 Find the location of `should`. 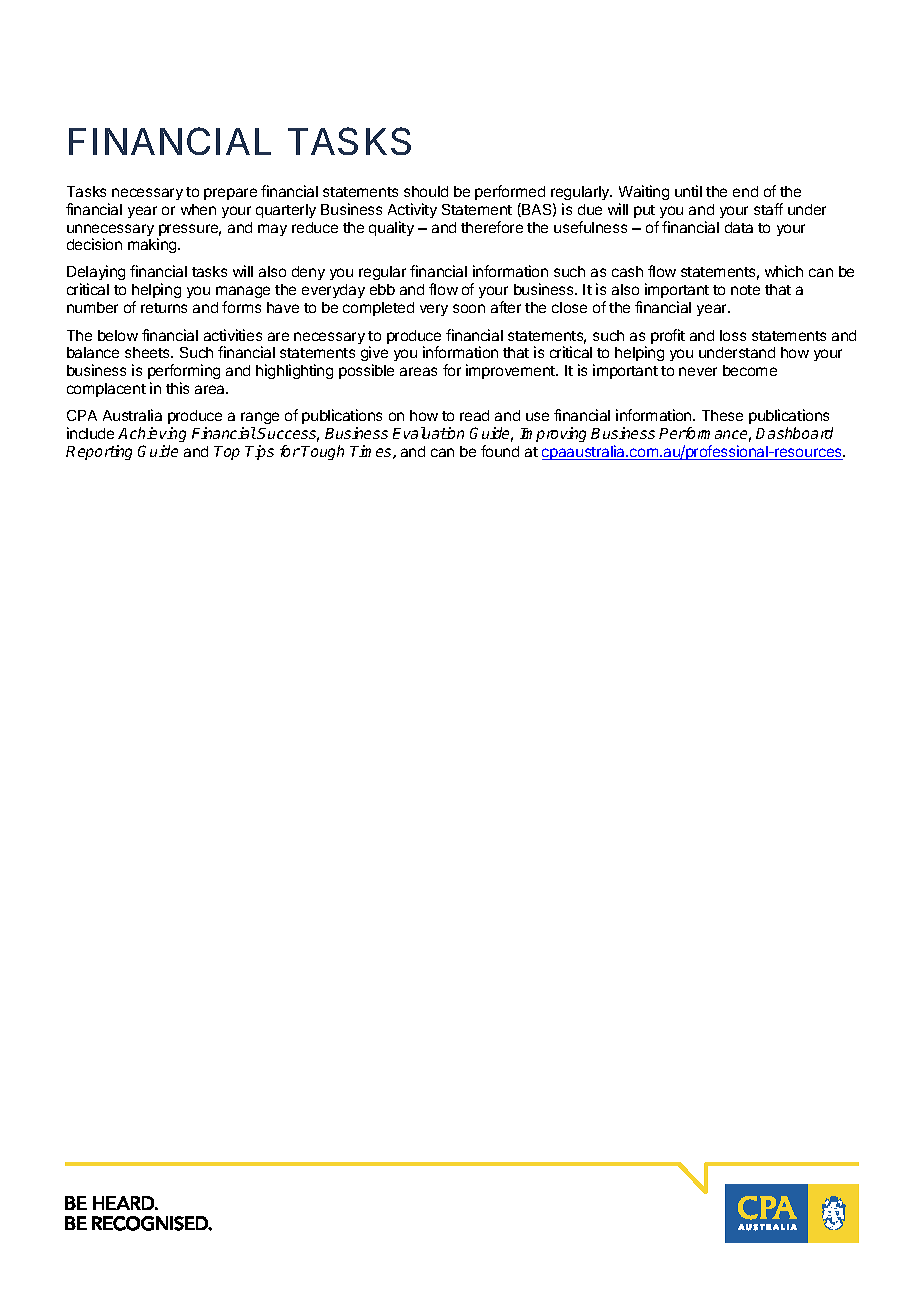

should is located at coordinates (426, 191).
